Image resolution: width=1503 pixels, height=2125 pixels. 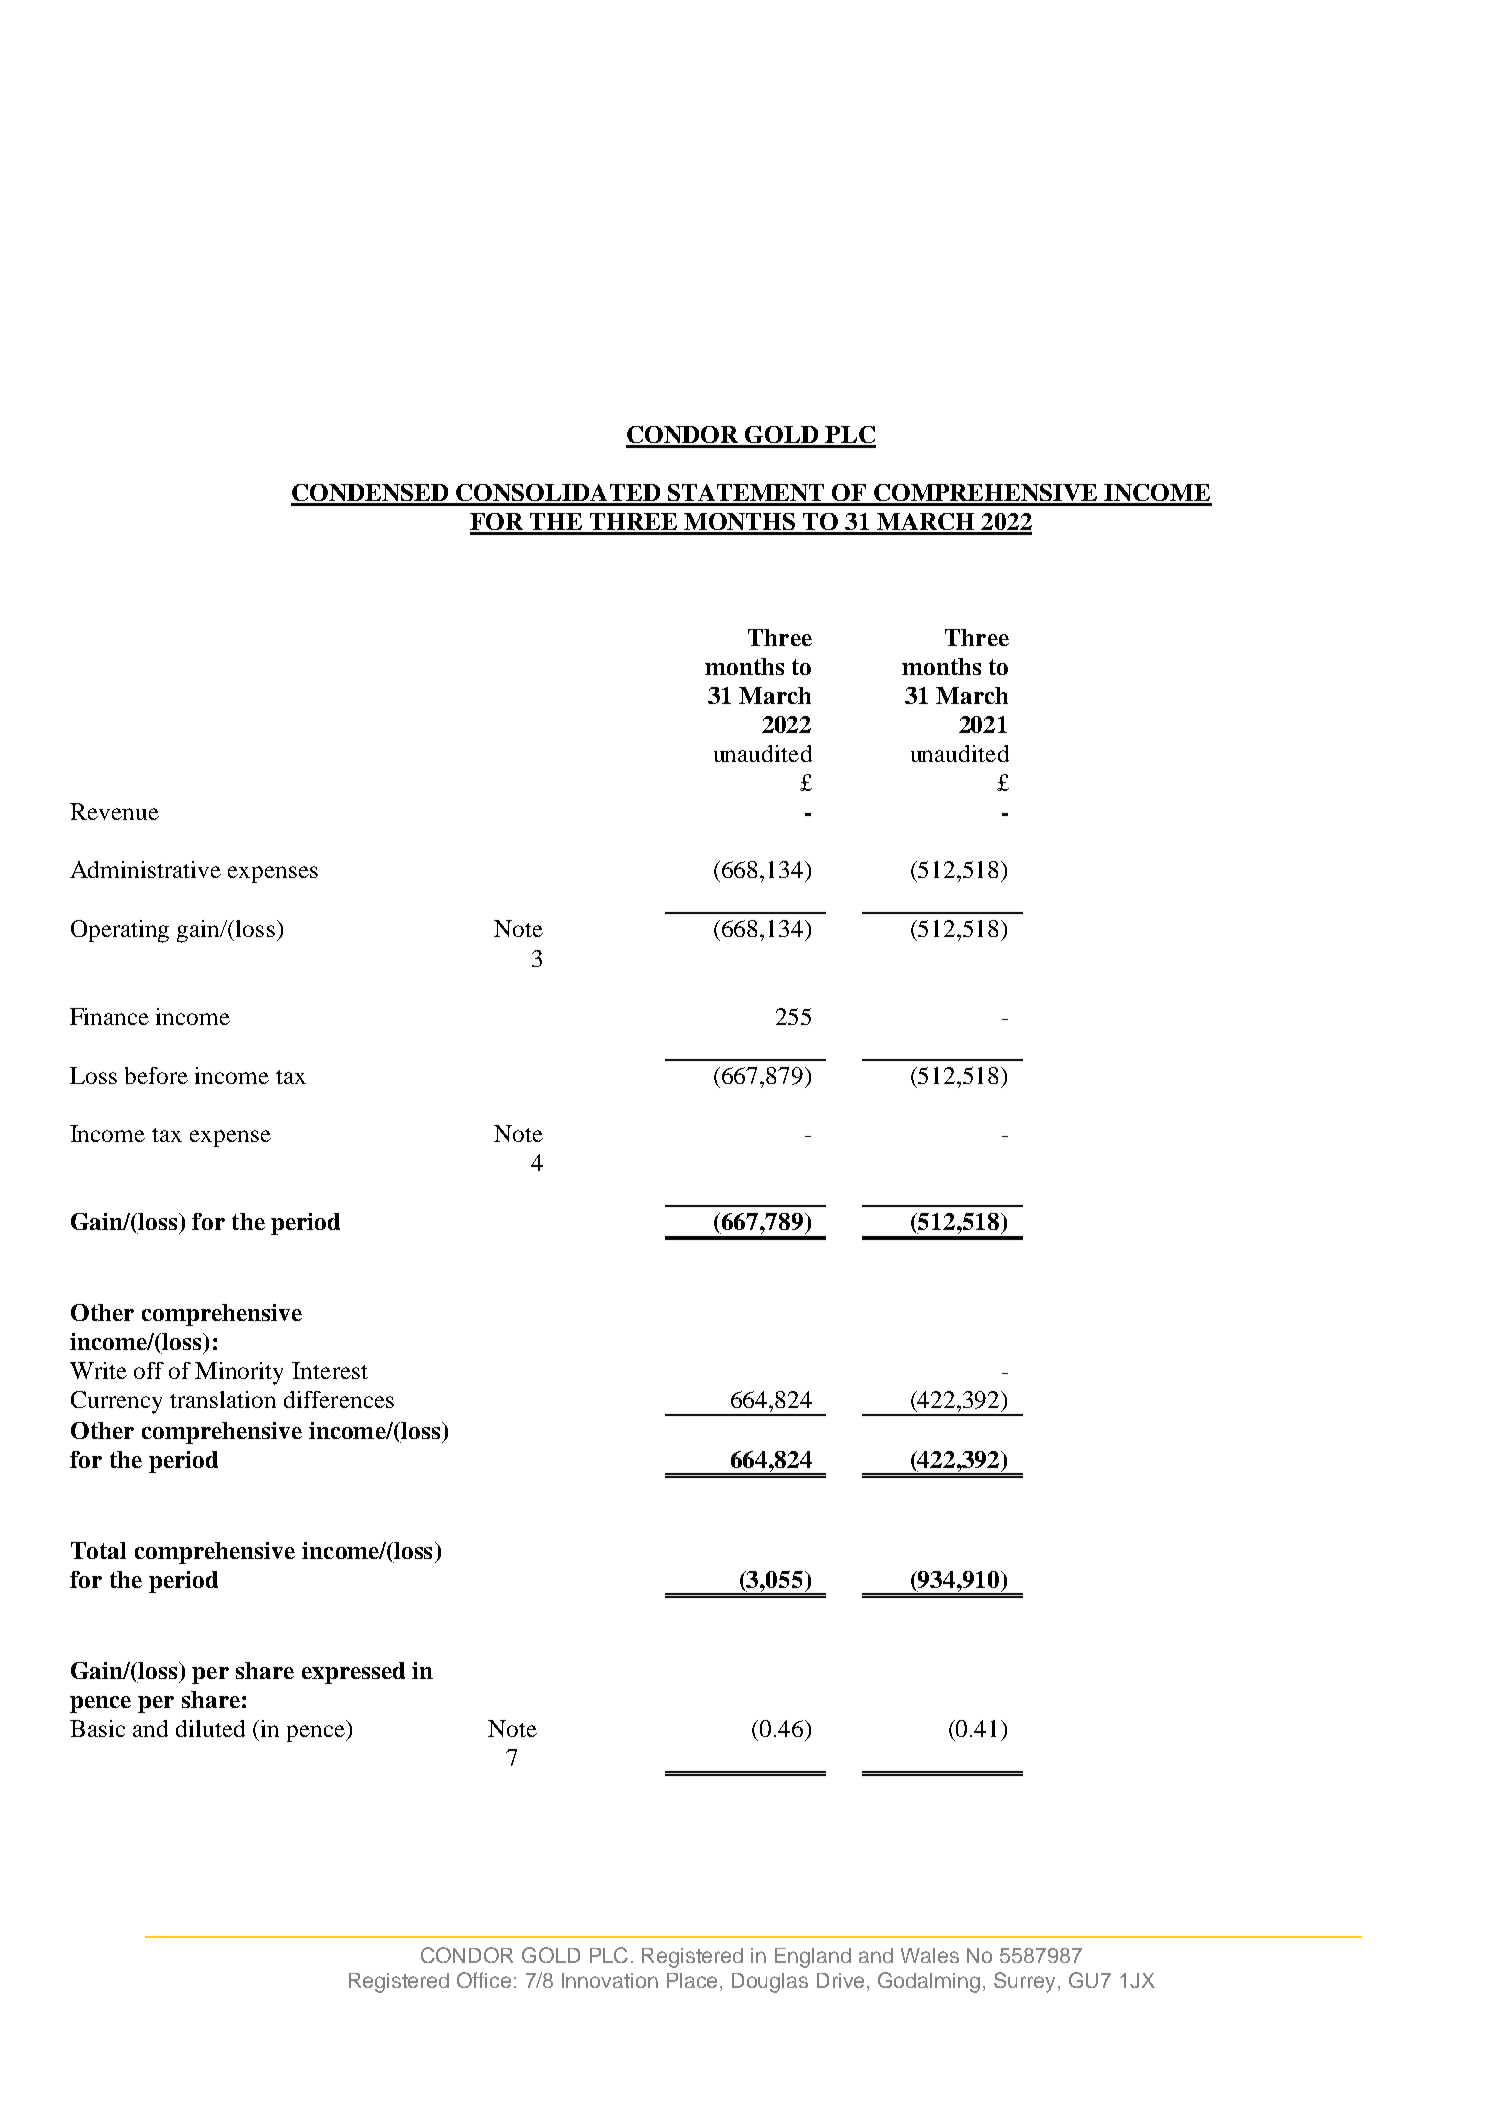 What do you see at coordinates (330, 1370) in the screenshot?
I see `Interest` at bounding box center [330, 1370].
